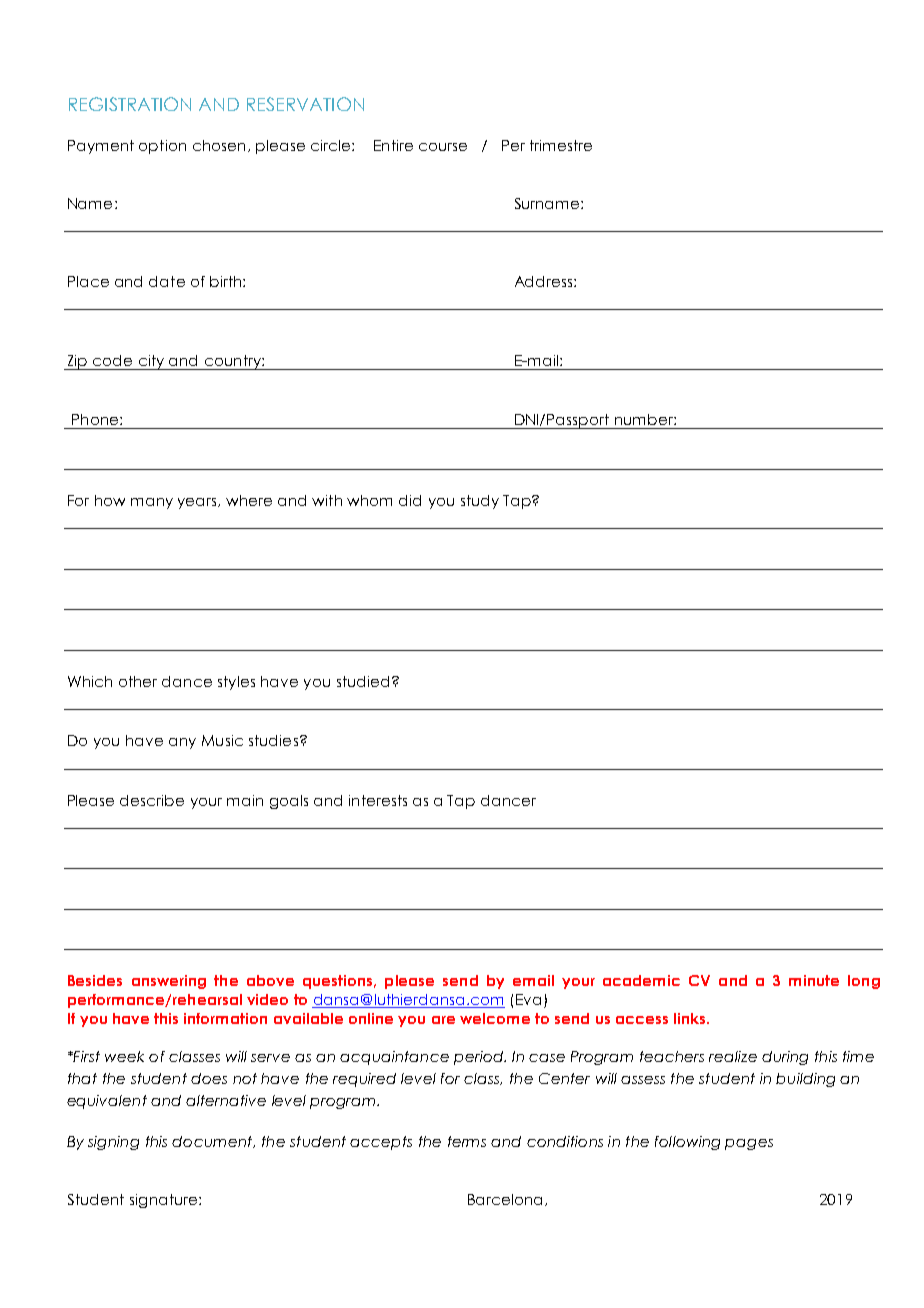 The width and height of the screenshot is (924, 1308). What do you see at coordinates (169, 982) in the screenshot?
I see `answering` at bounding box center [169, 982].
